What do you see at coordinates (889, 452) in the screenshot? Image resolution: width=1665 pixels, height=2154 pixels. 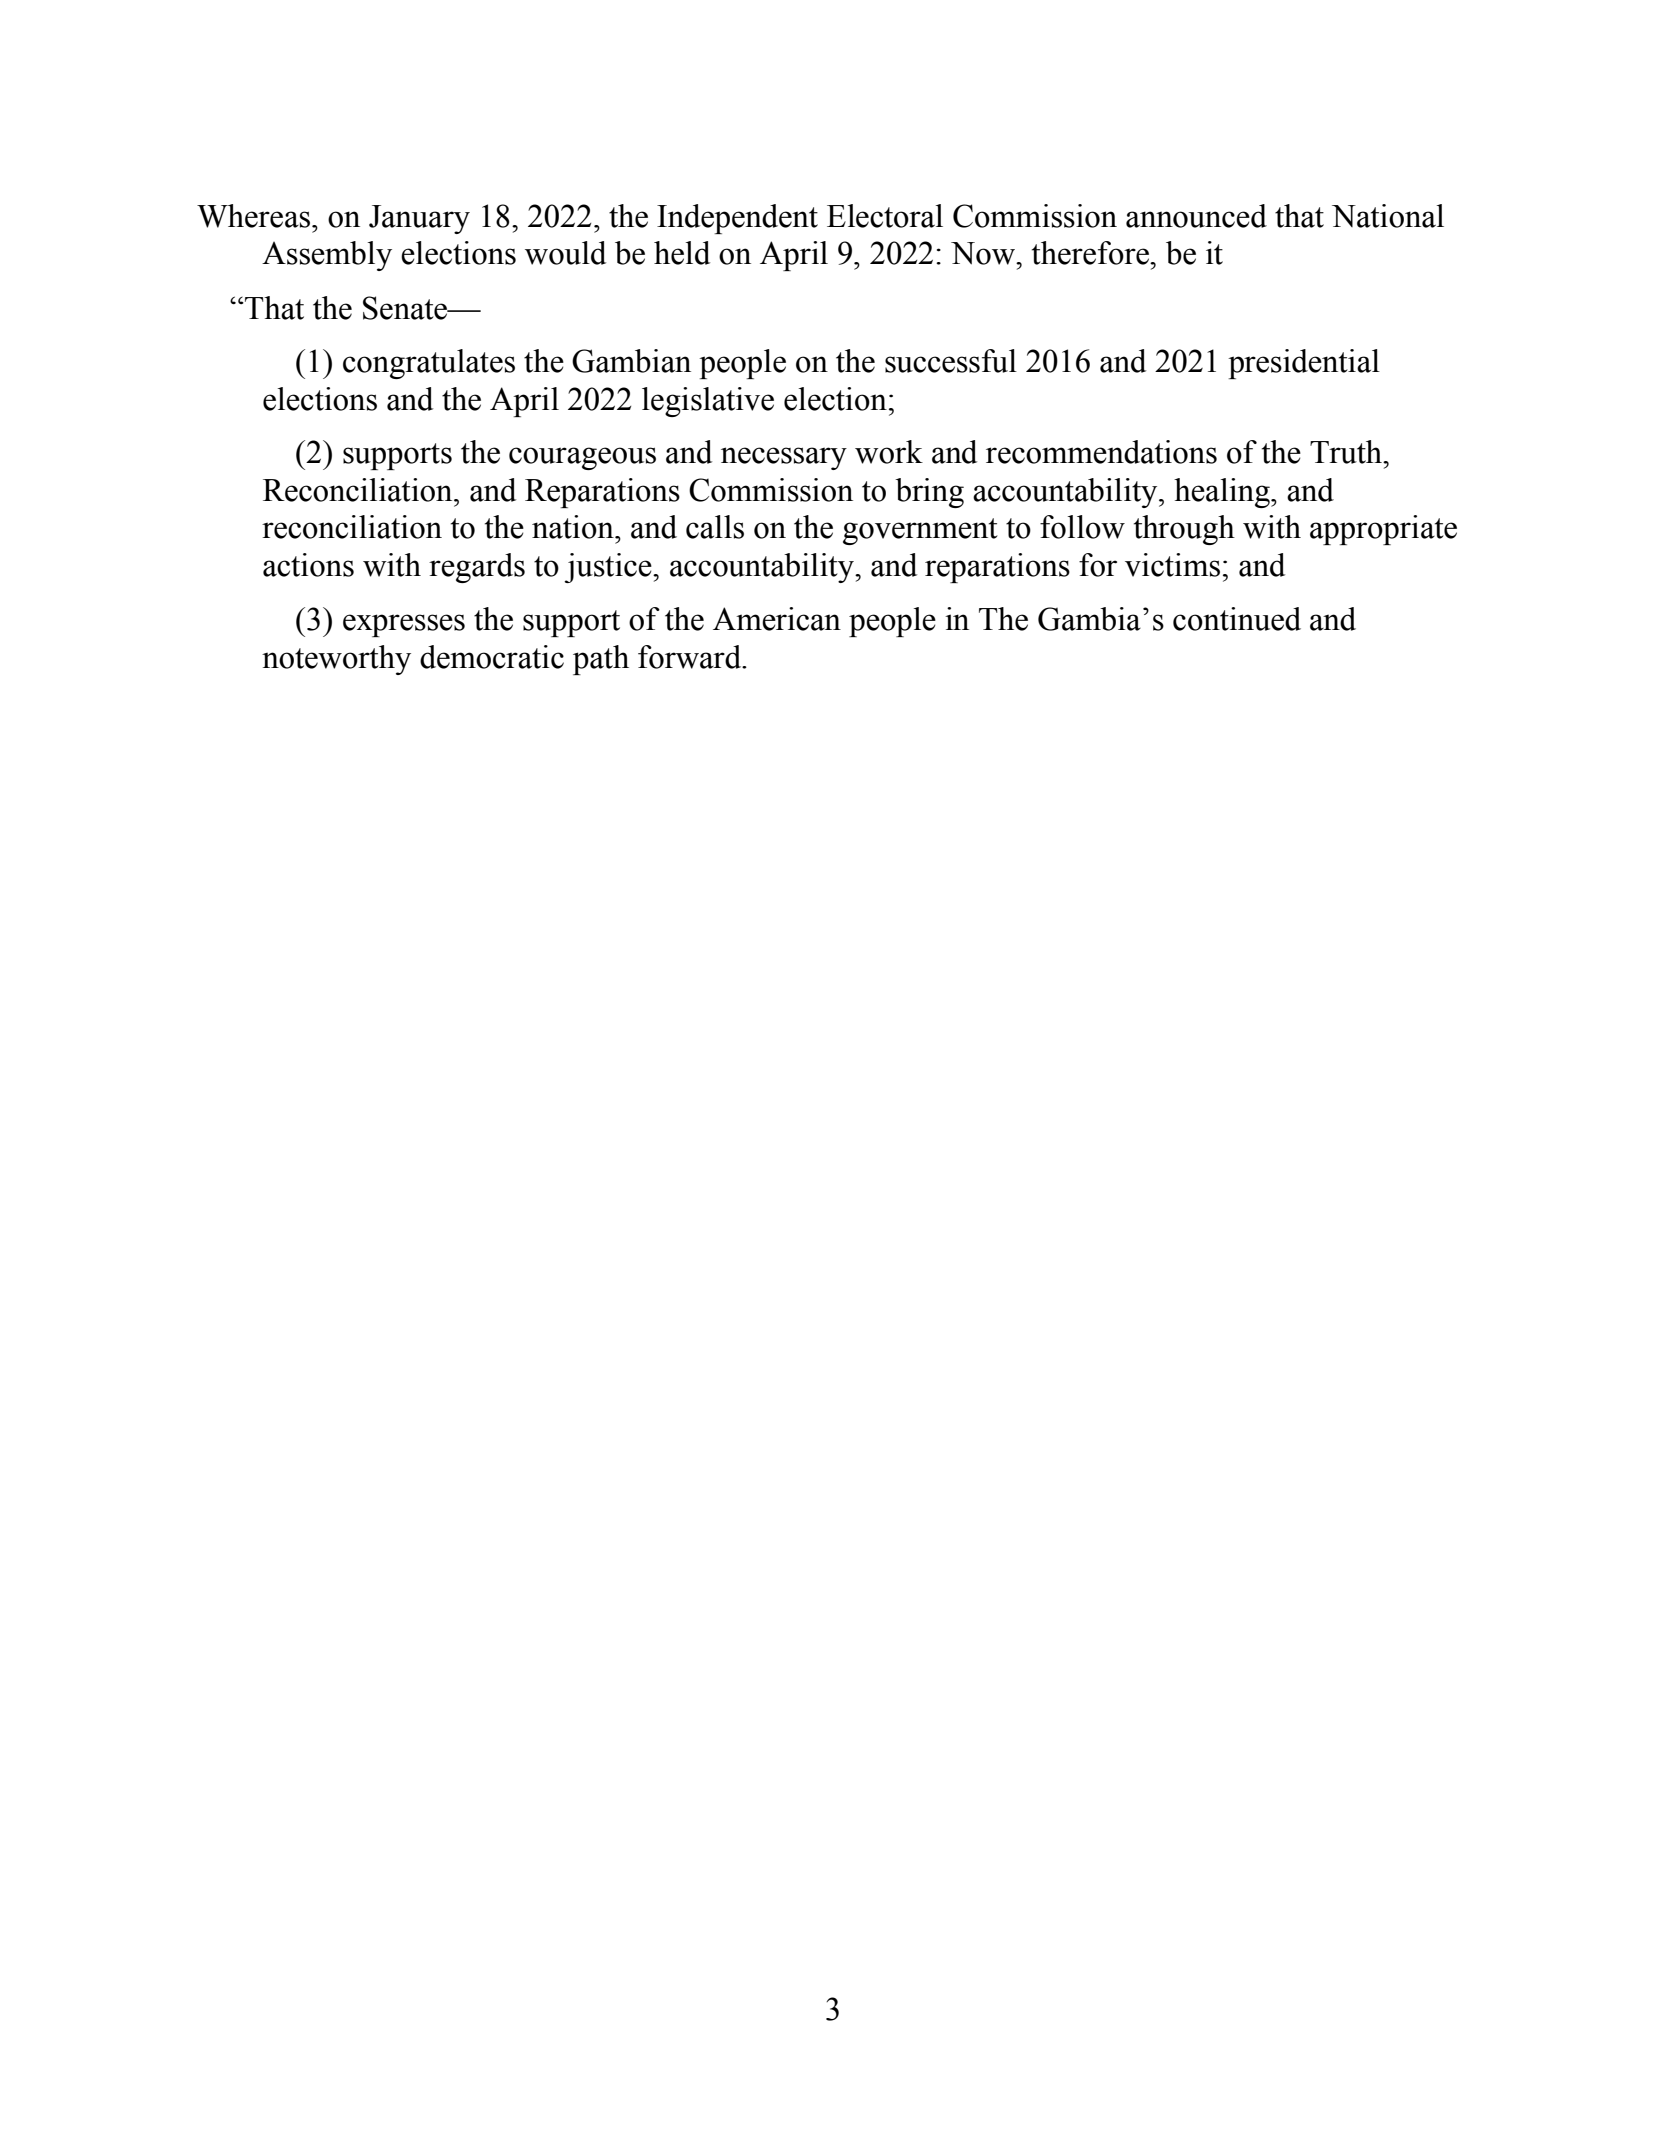 I see `work` at bounding box center [889, 452].
